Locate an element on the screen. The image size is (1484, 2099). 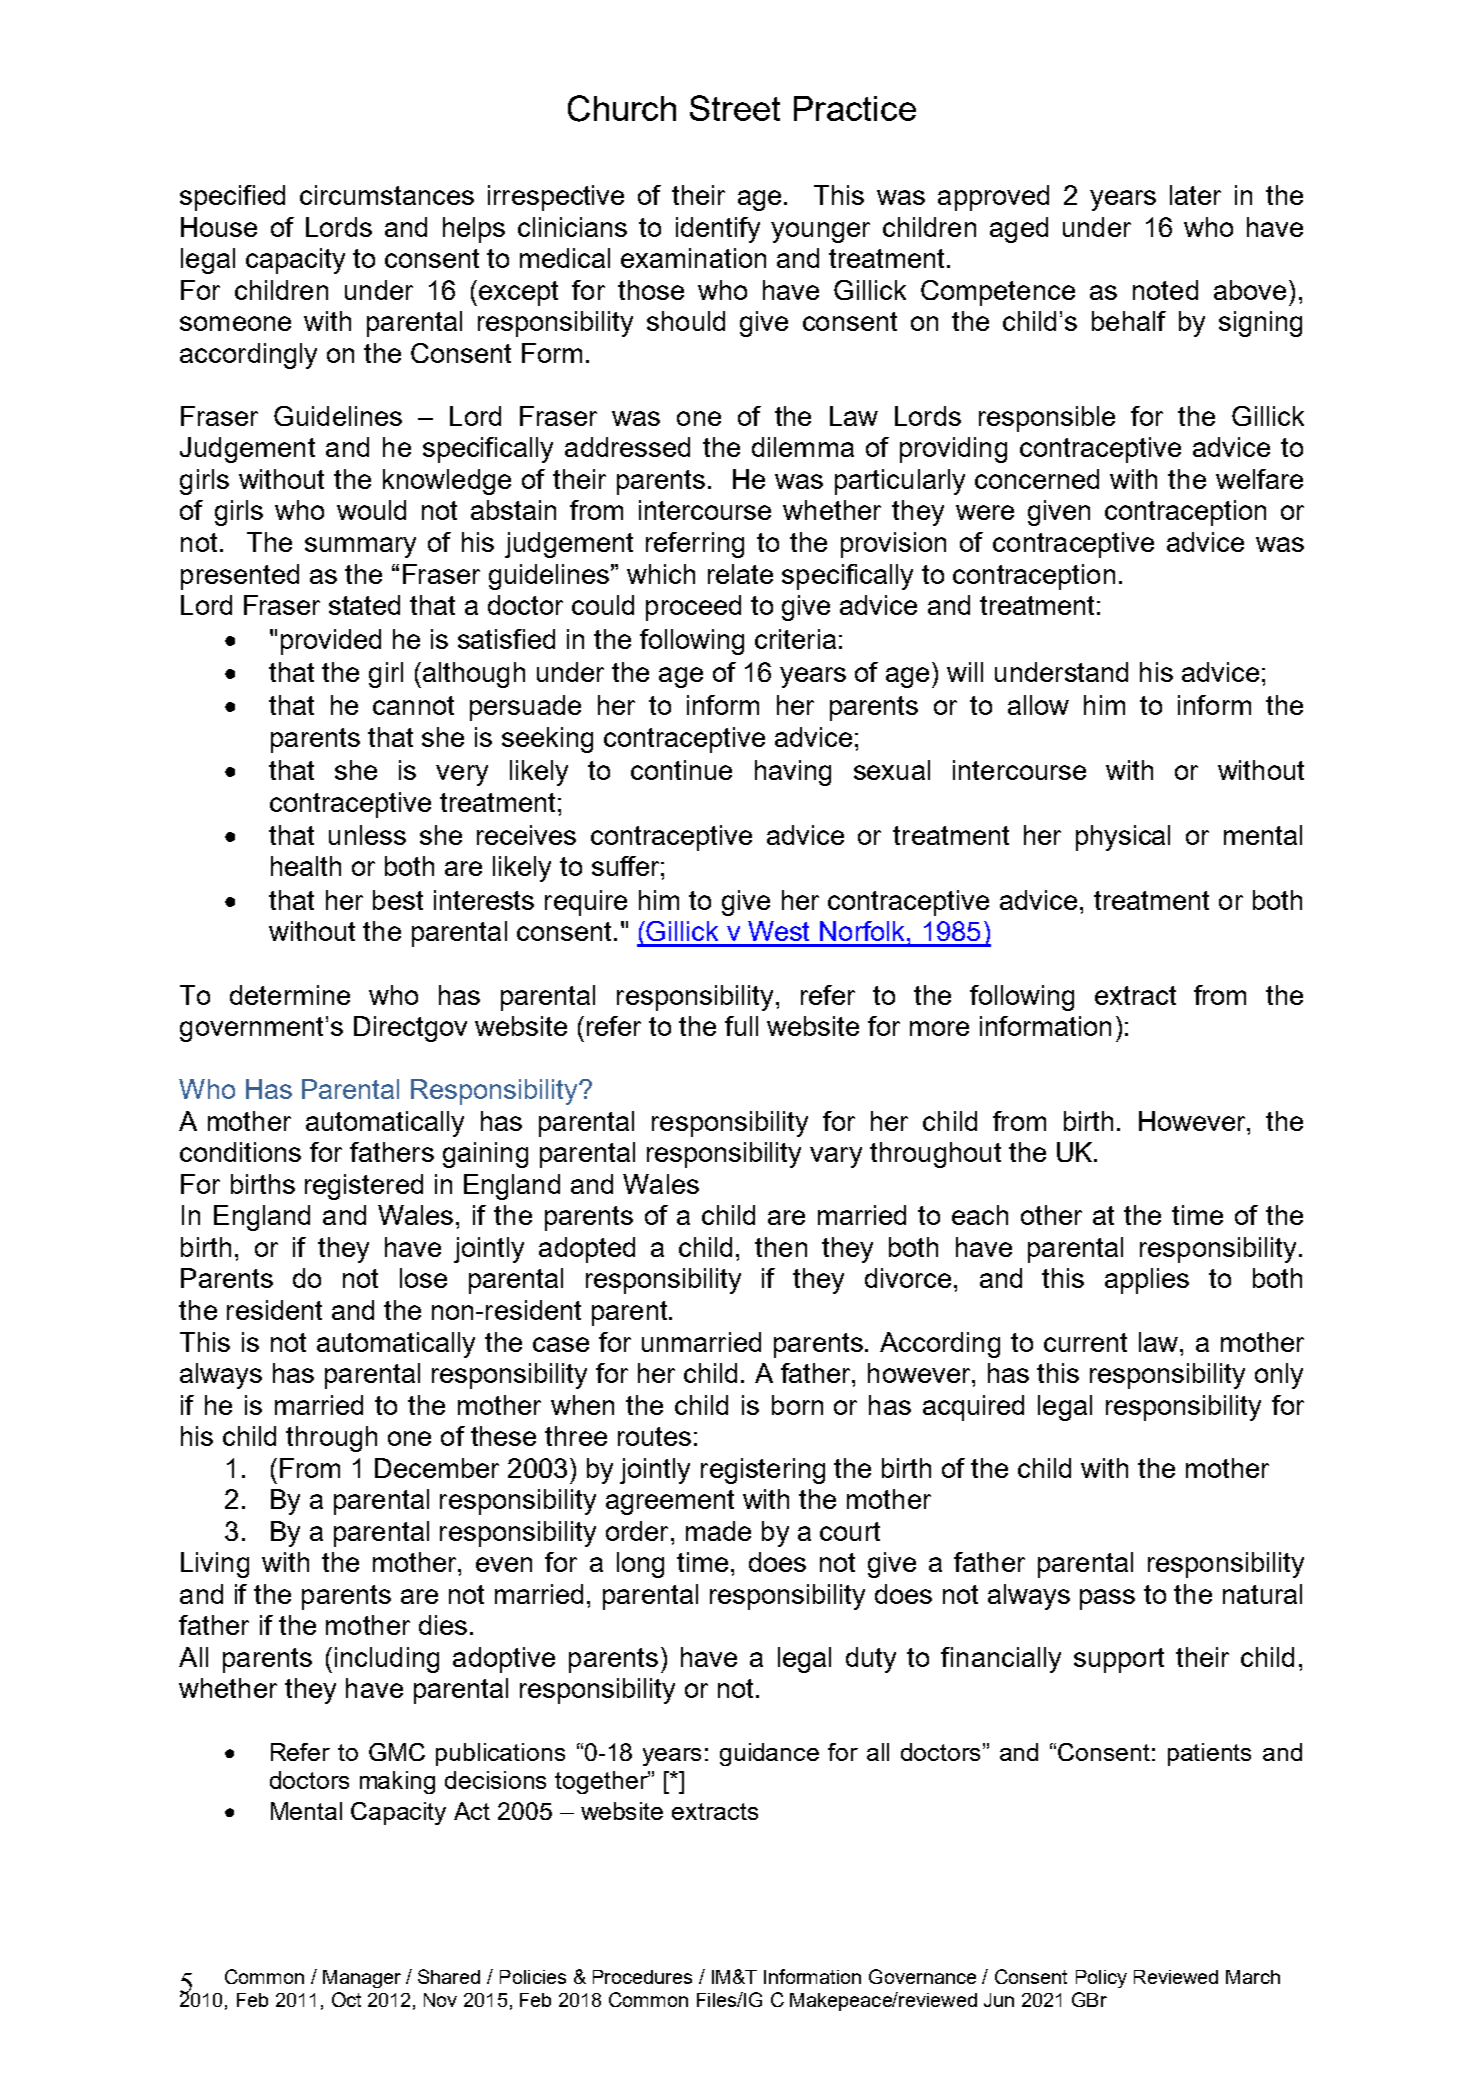
Procedures is located at coordinates (642, 1977).
